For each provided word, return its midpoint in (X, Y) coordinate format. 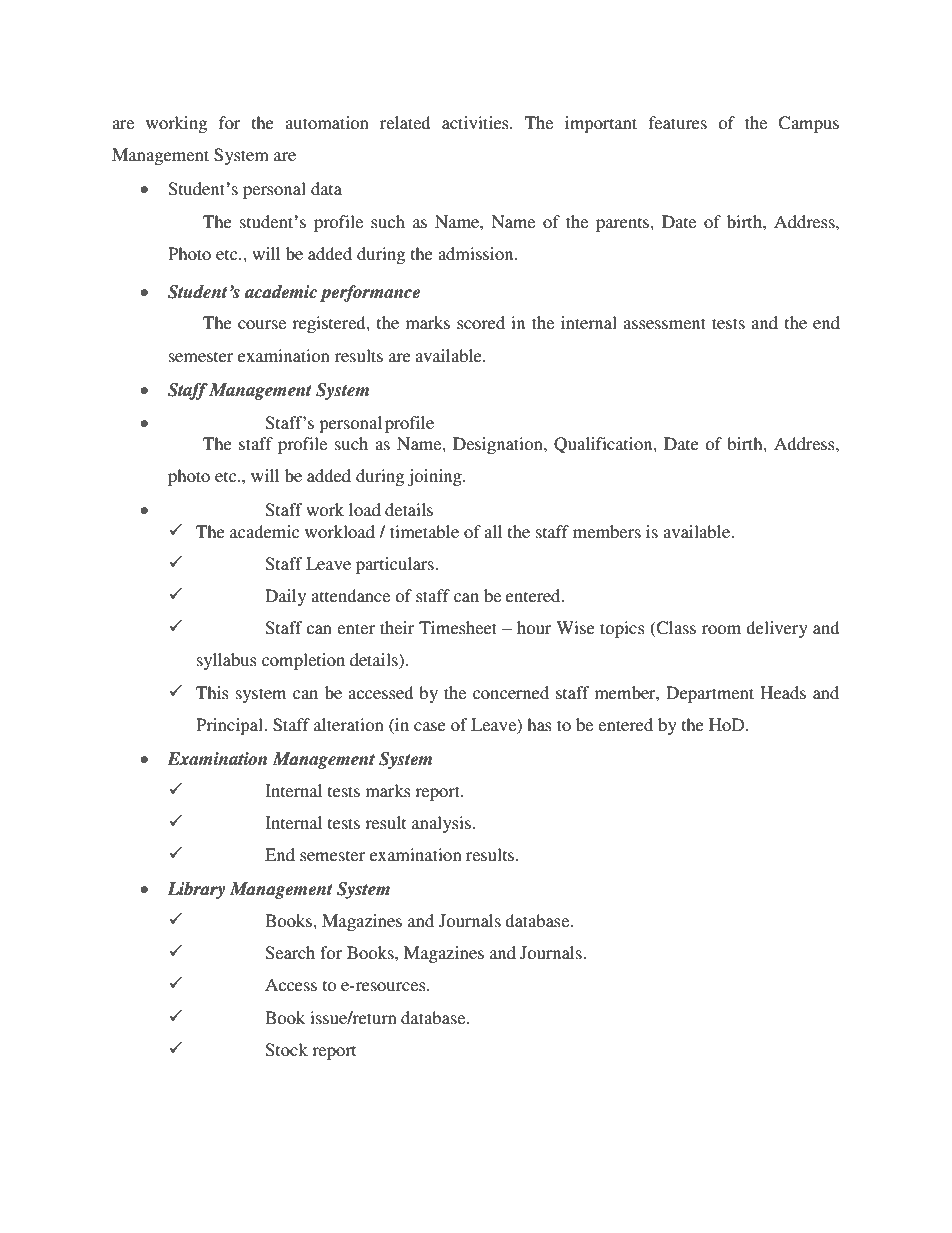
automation (327, 122)
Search (290, 953)
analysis (441, 824)
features (678, 122)
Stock (287, 1050)
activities (476, 122)
